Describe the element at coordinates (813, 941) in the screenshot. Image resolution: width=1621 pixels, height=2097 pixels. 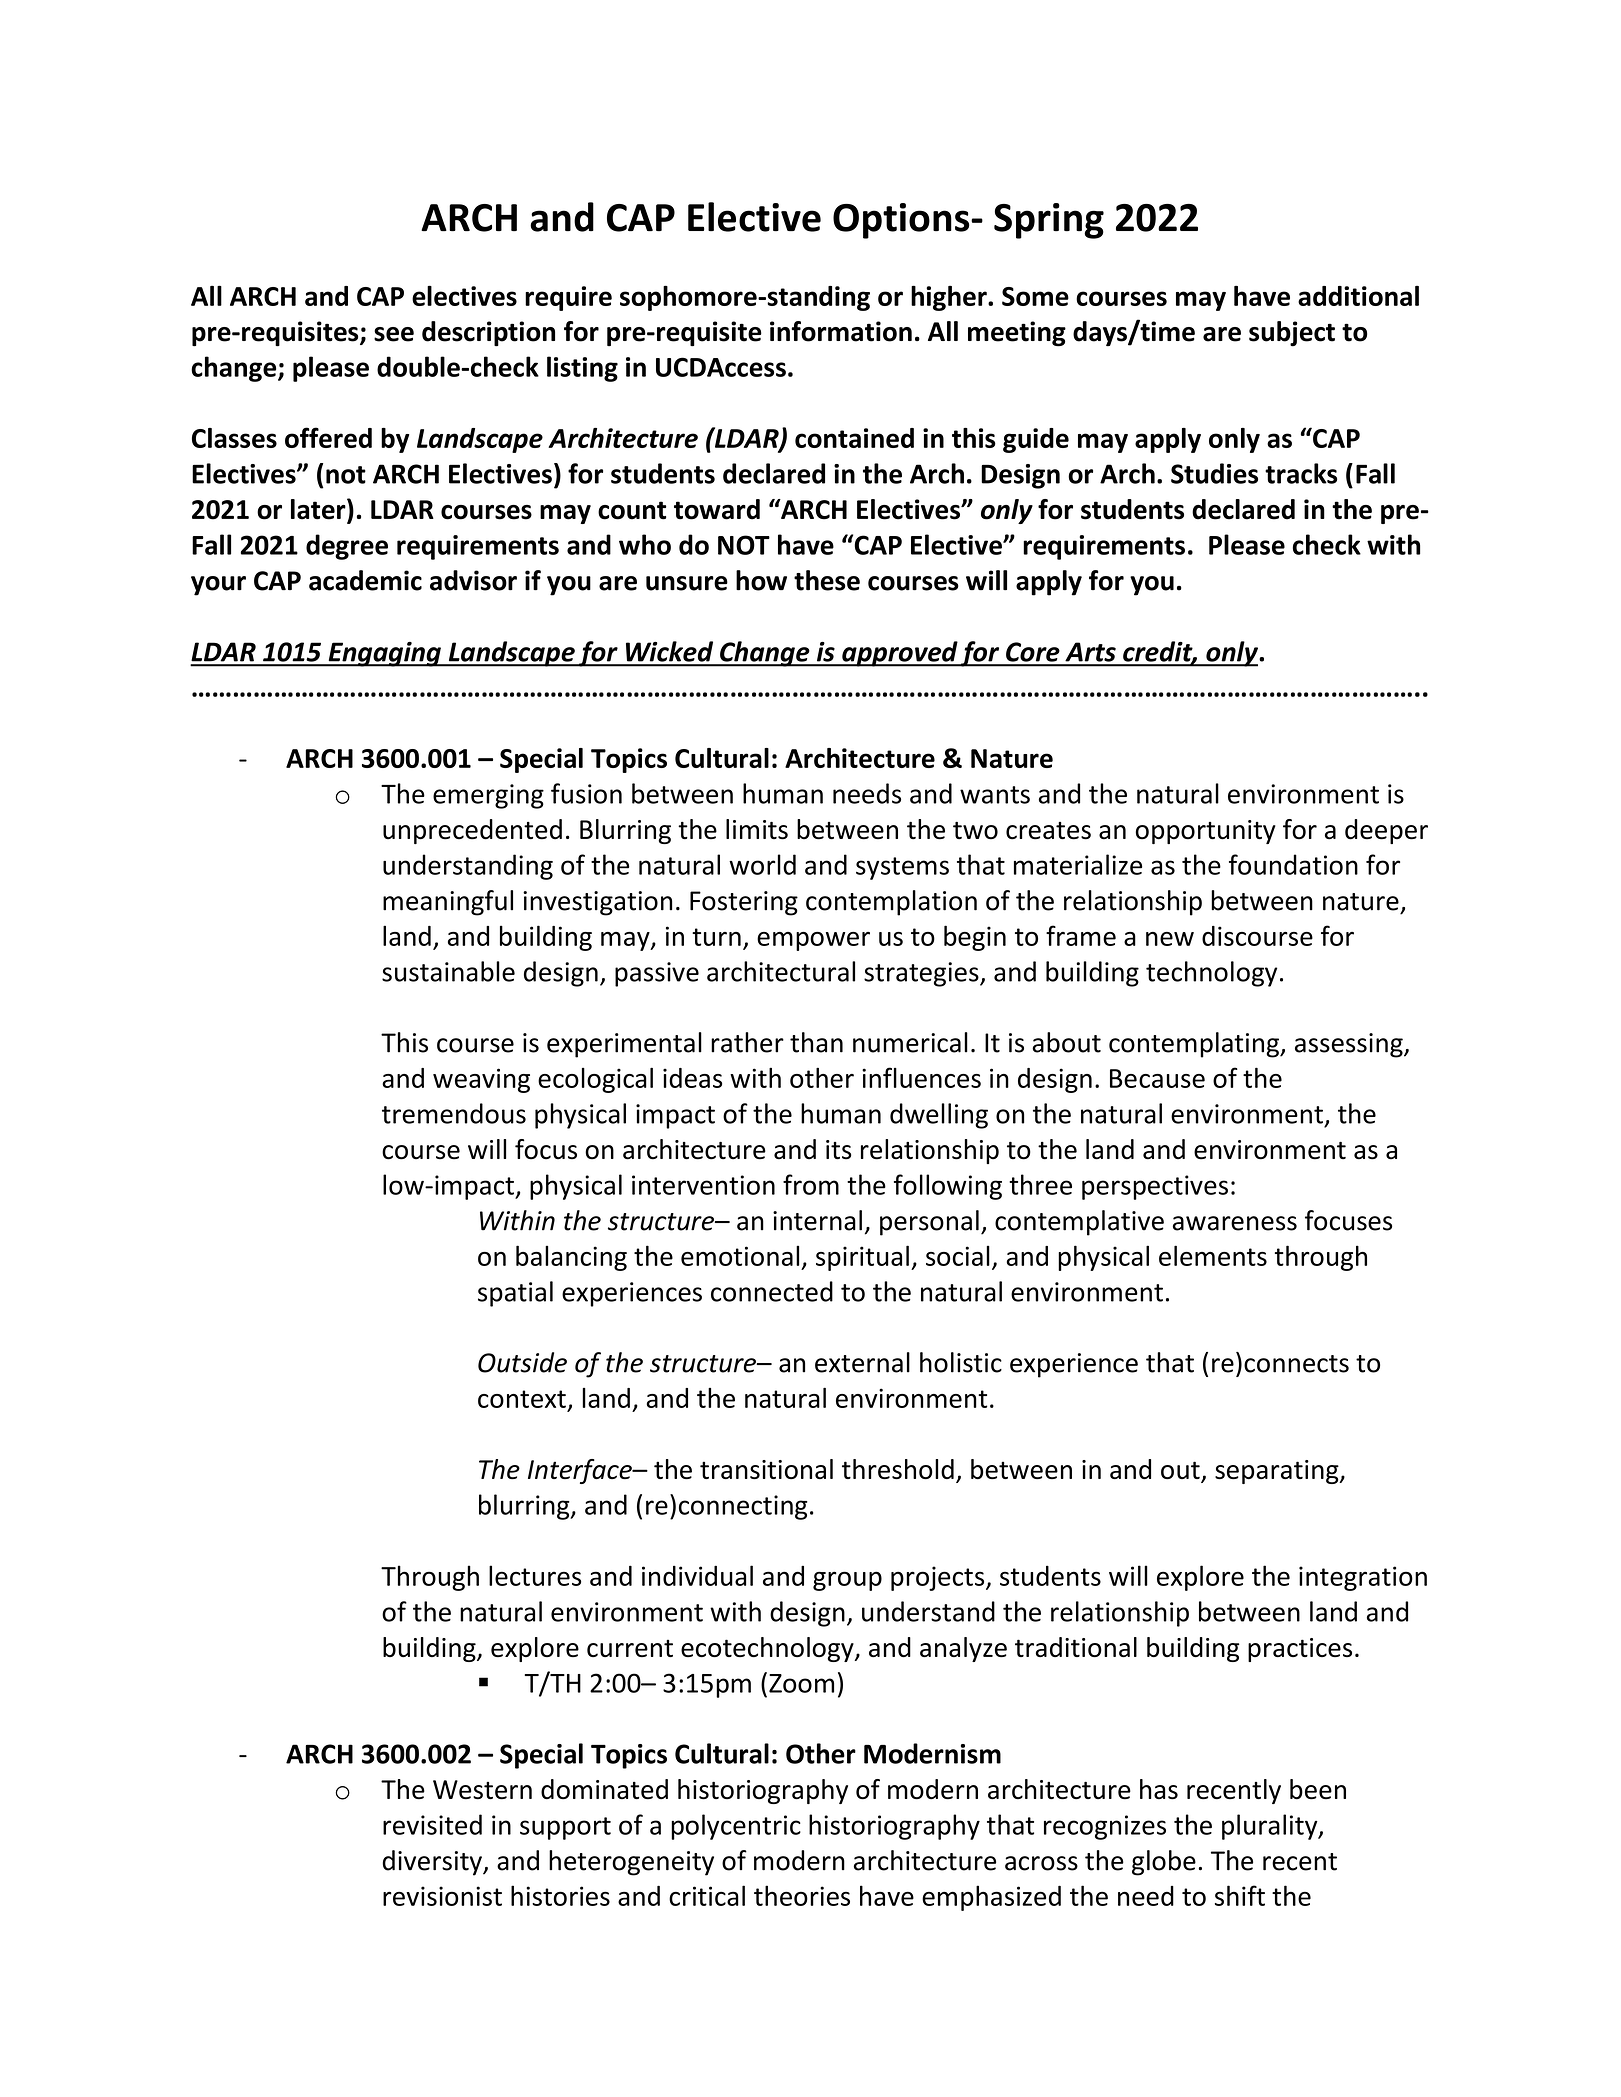
I see `empower` at that location.
